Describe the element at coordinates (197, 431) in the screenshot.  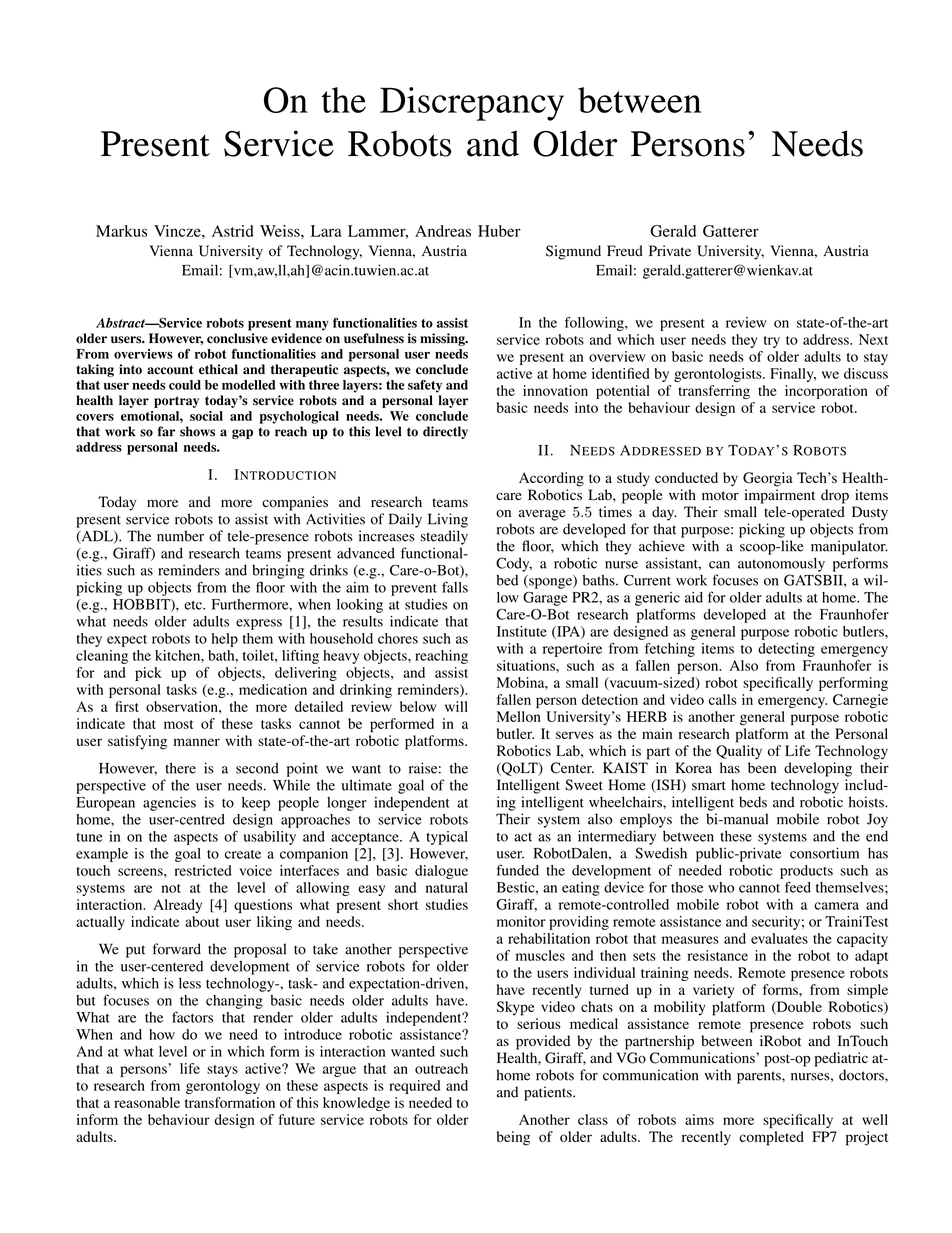
I see `shows` at that location.
